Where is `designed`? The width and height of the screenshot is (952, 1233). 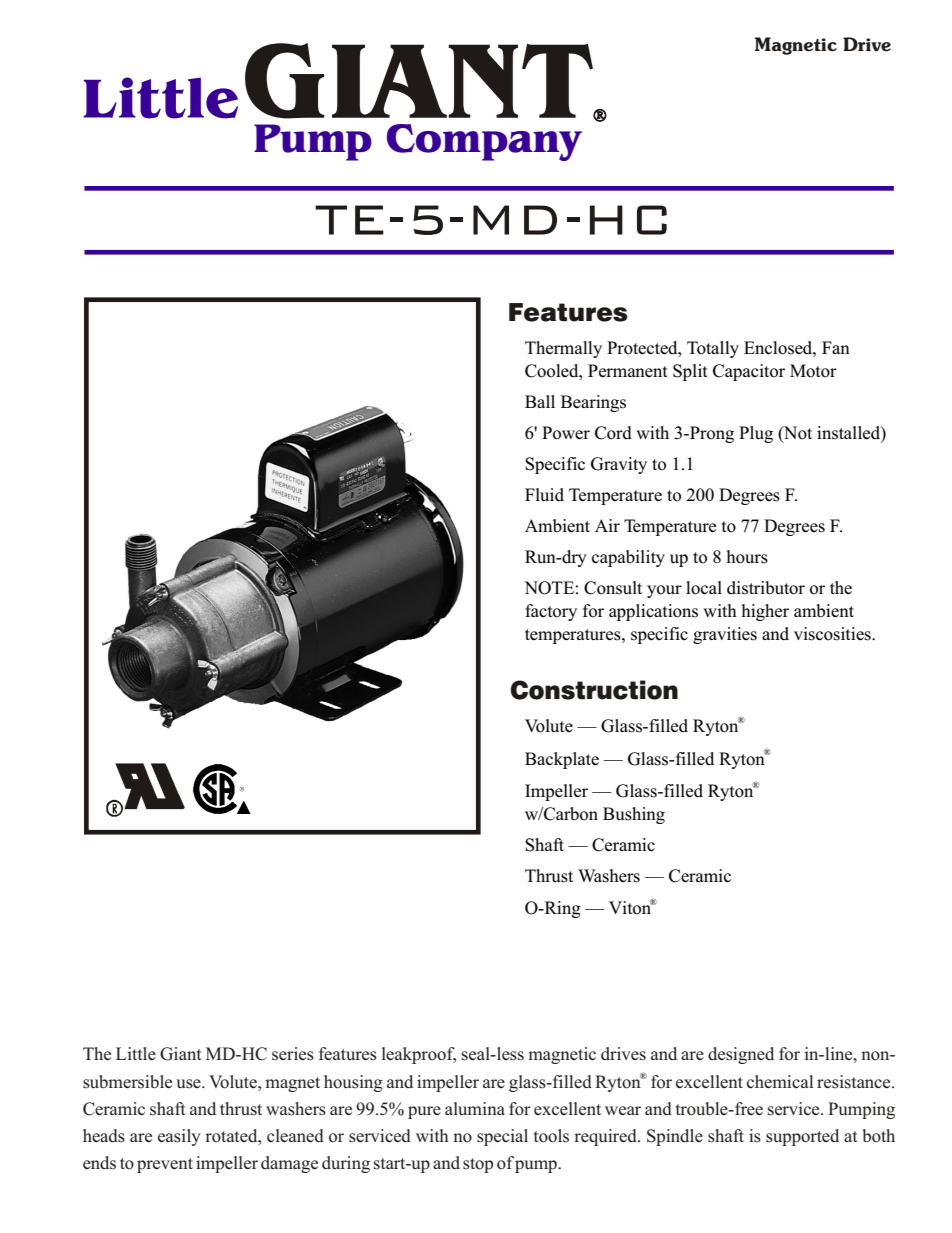
designed is located at coordinates (741, 1055).
